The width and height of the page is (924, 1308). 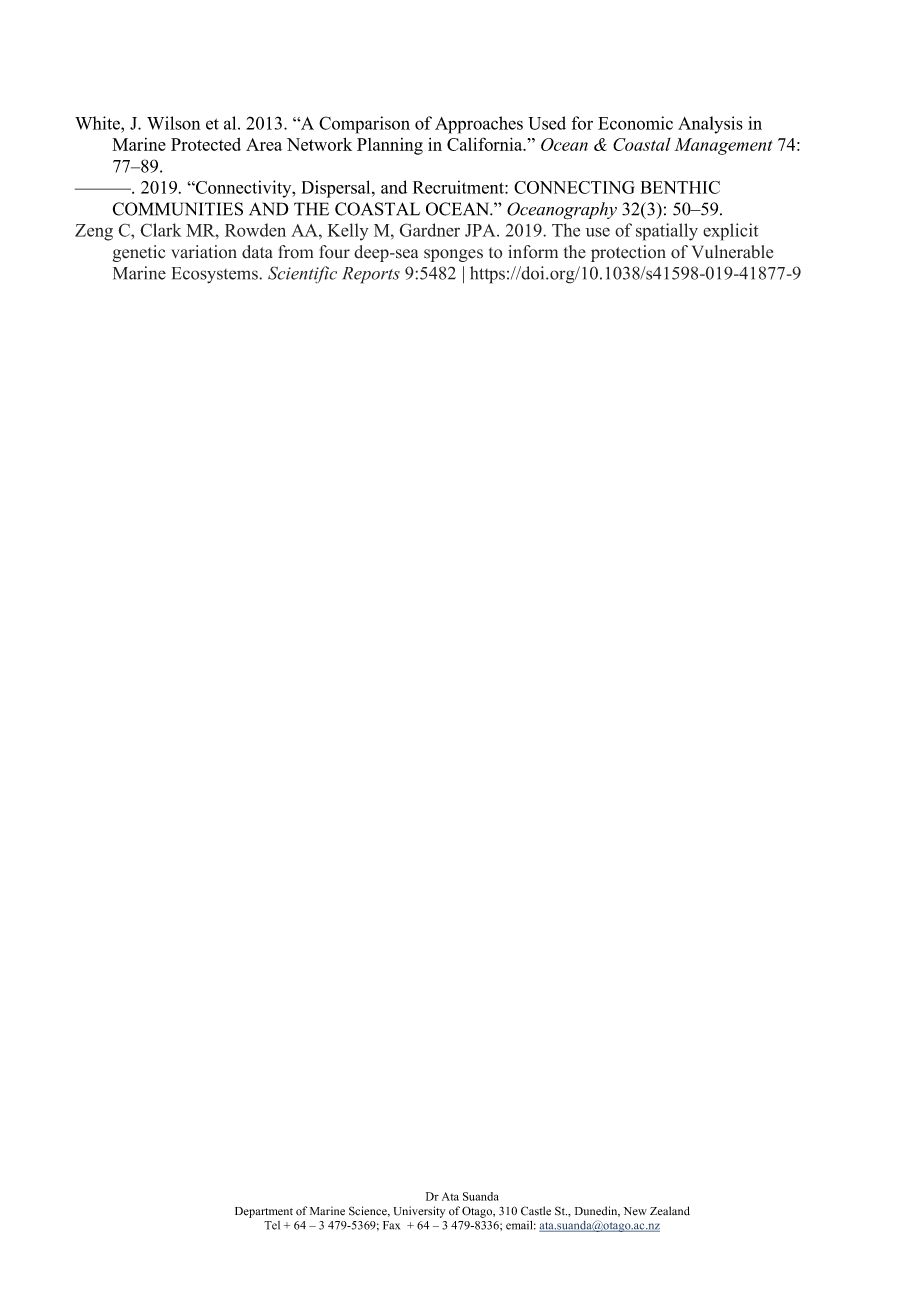 What do you see at coordinates (391, 1225) in the page?
I see `Fax` at bounding box center [391, 1225].
